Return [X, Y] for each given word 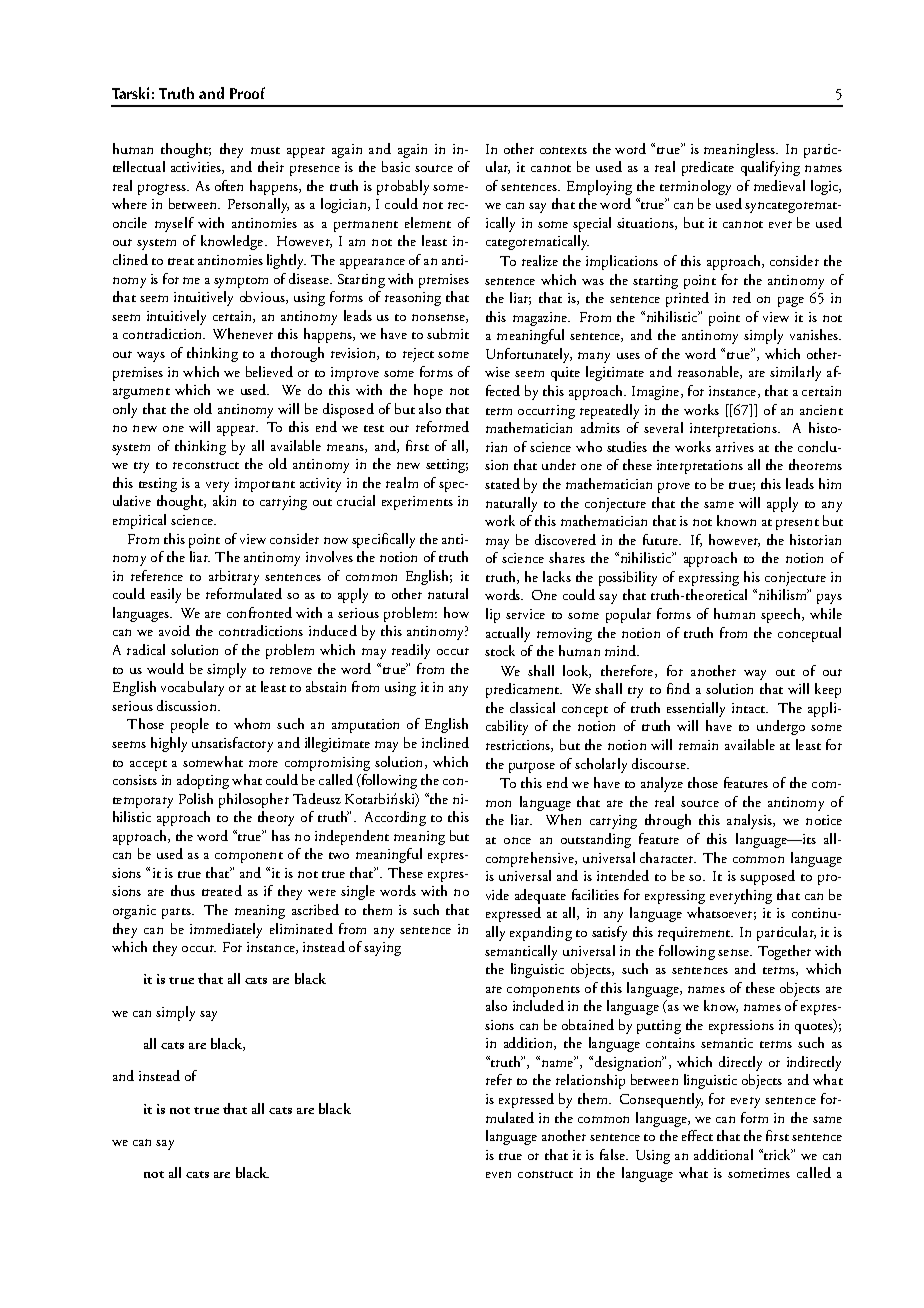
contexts [563, 150]
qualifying [770, 168]
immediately [226, 930]
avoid [174, 630]
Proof [247, 93]
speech [782, 615]
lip [493, 615]
